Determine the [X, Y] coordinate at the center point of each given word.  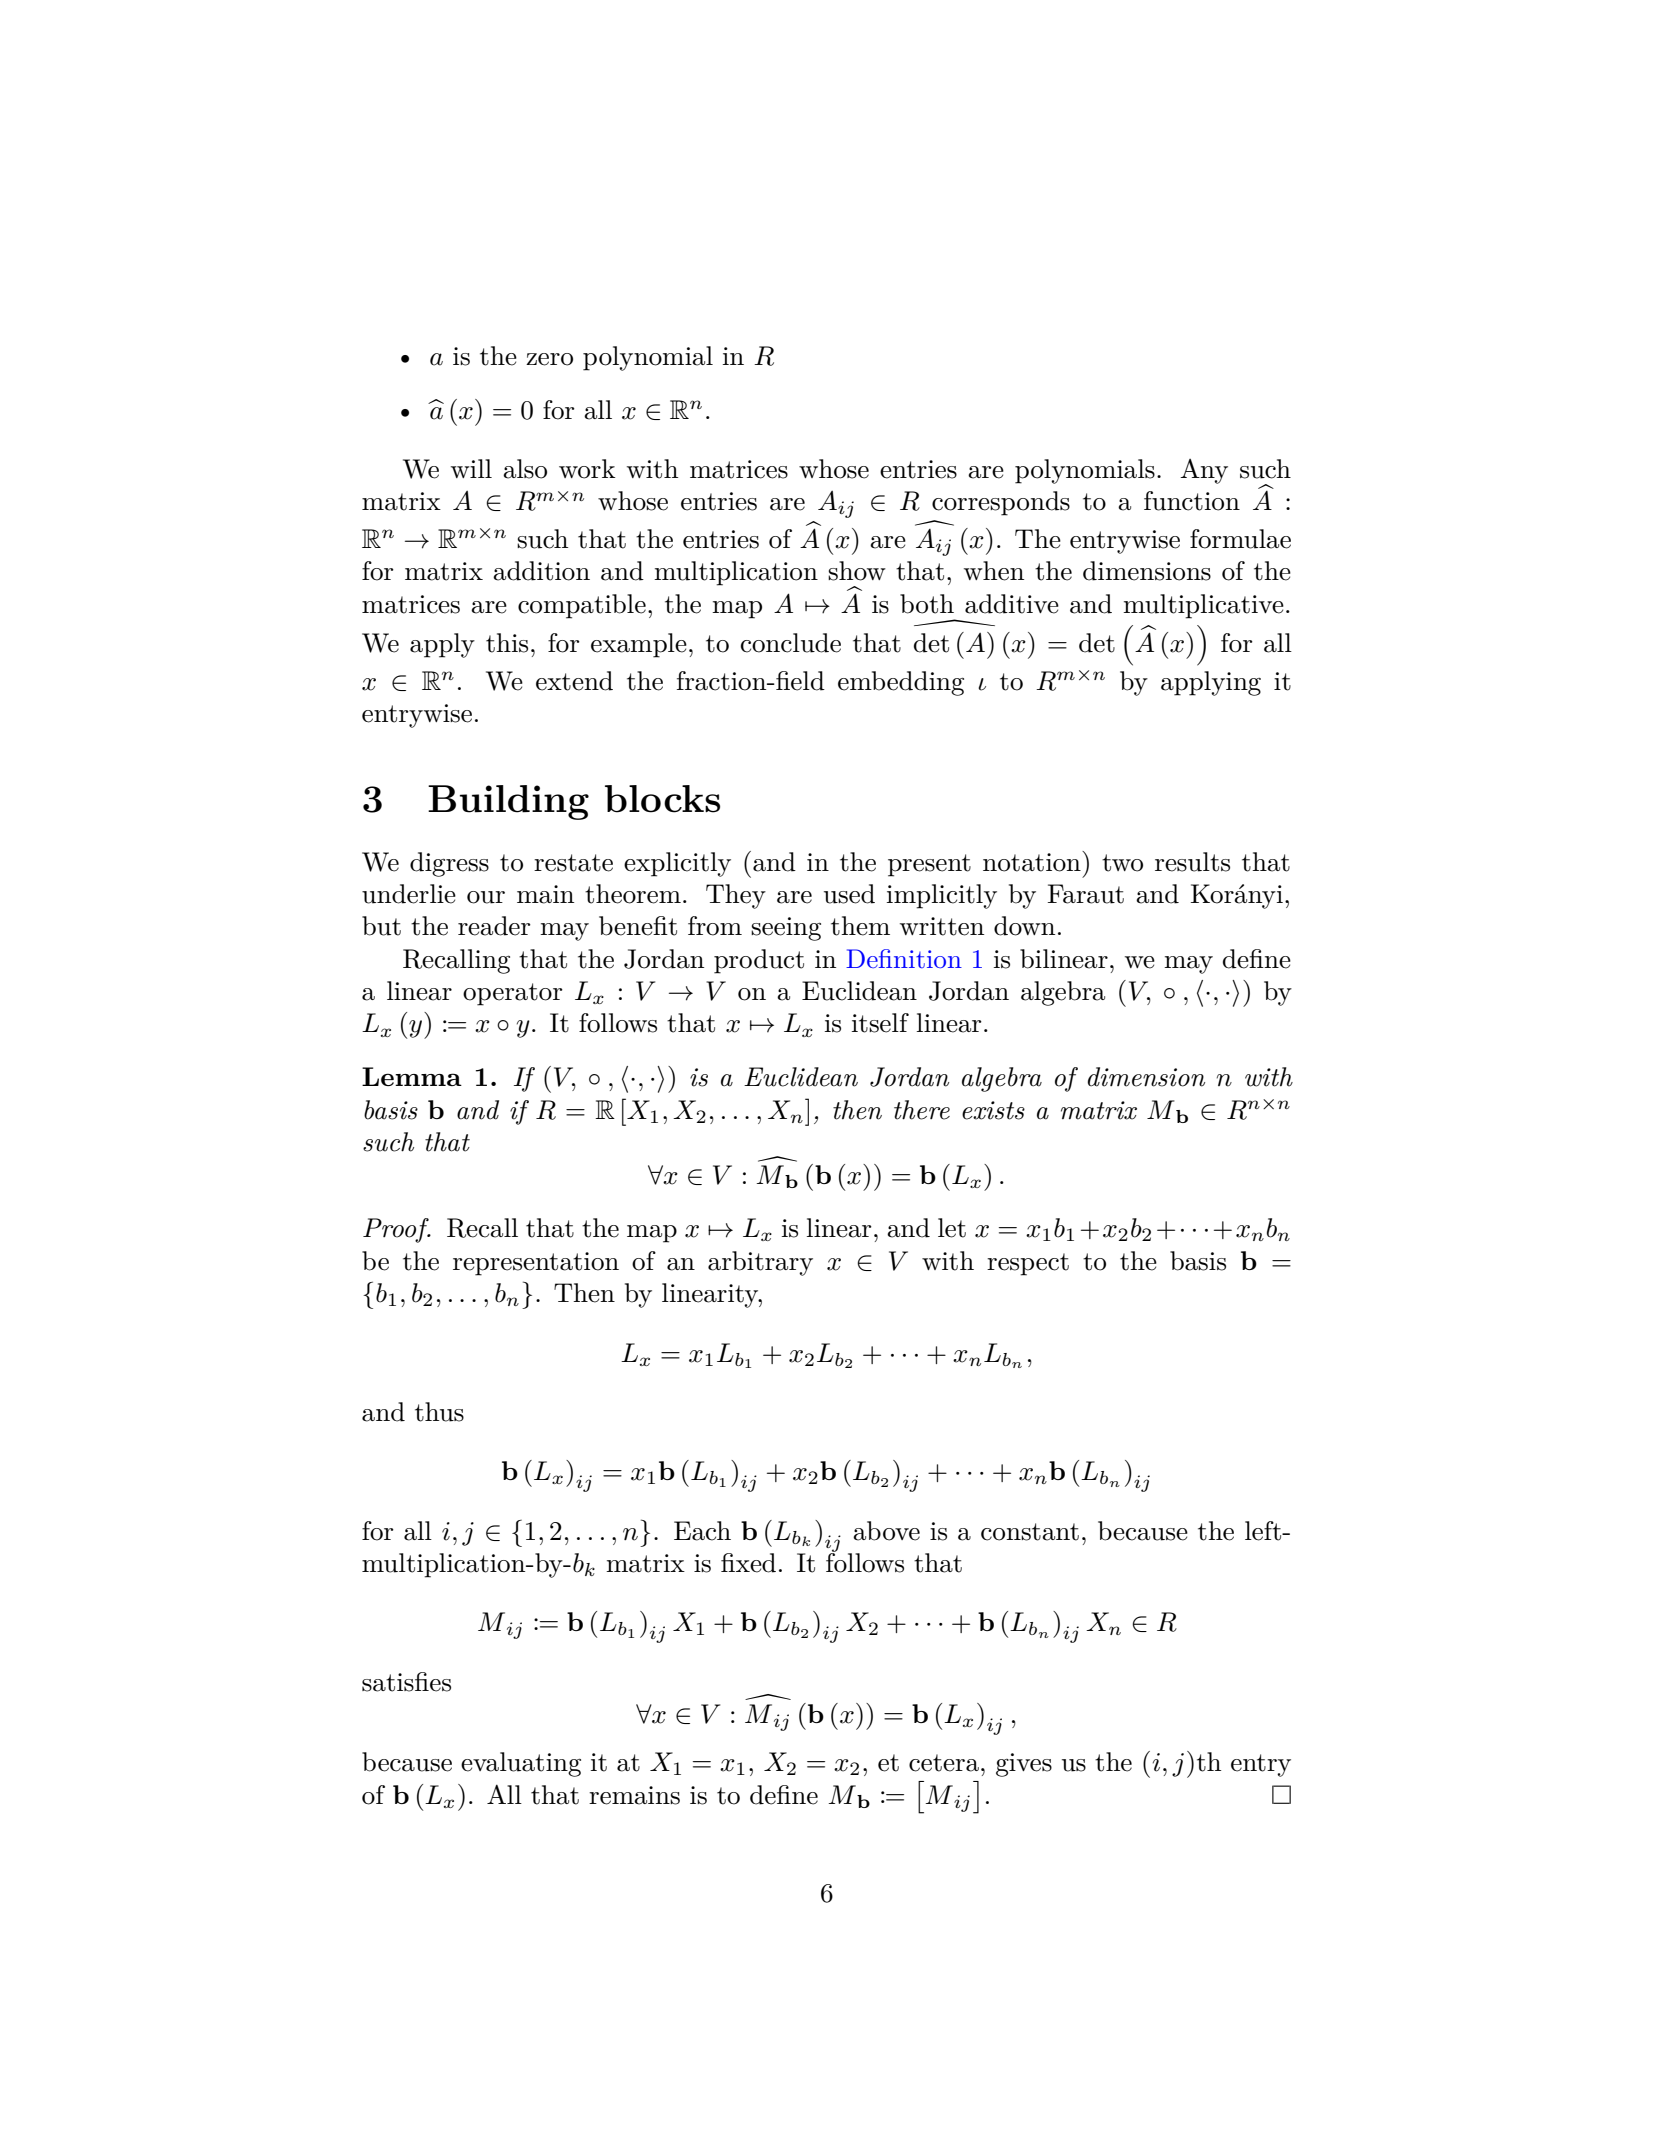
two [1122, 863]
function [1192, 501]
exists [993, 1110]
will [471, 468]
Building [508, 802]
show [857, 571]
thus [439, 1412]
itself [880, 1023]
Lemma [412, 1076]
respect [1028, 1264]
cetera [944, 1763]
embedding [901, 683]
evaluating [521, 1764]
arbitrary [760, 1263]
